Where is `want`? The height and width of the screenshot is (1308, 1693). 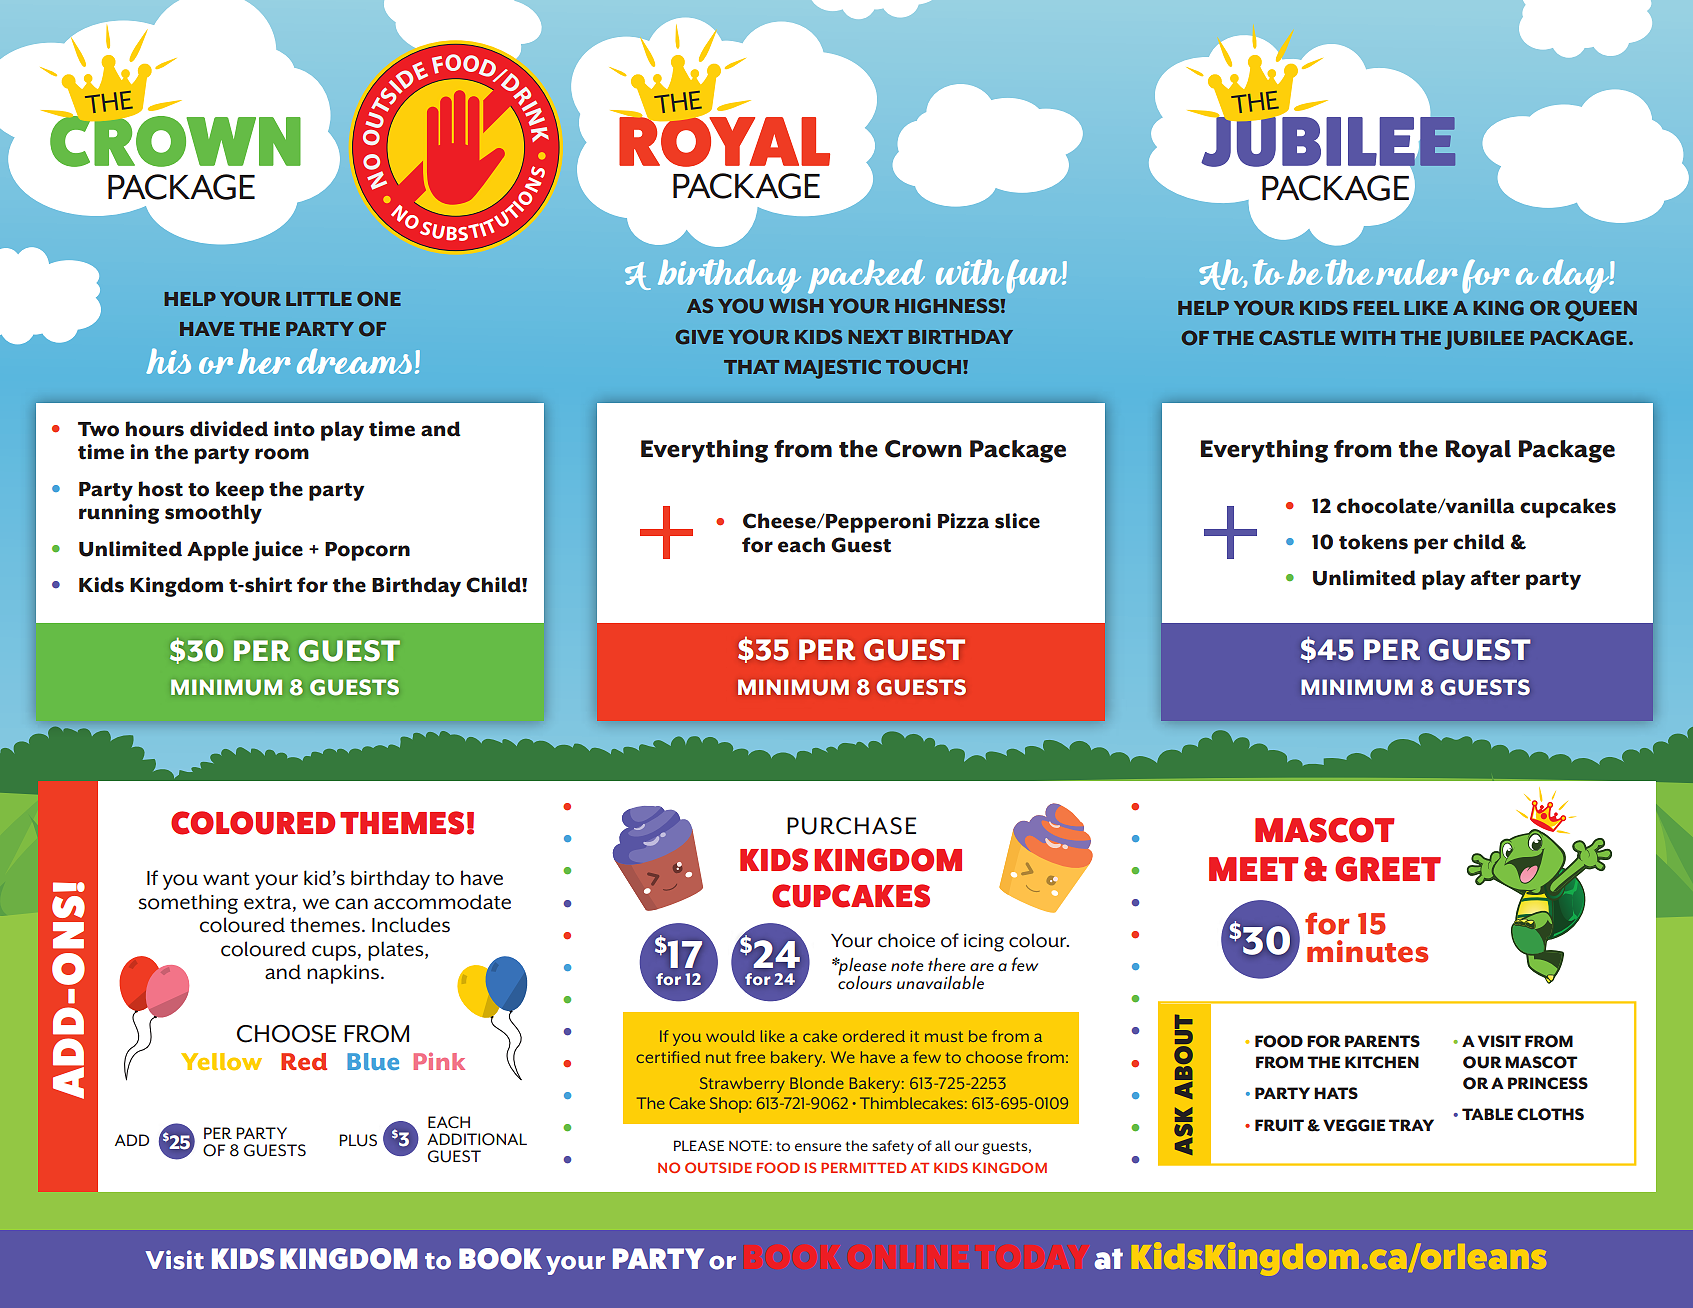
want is located at coordinates (226, 879).
